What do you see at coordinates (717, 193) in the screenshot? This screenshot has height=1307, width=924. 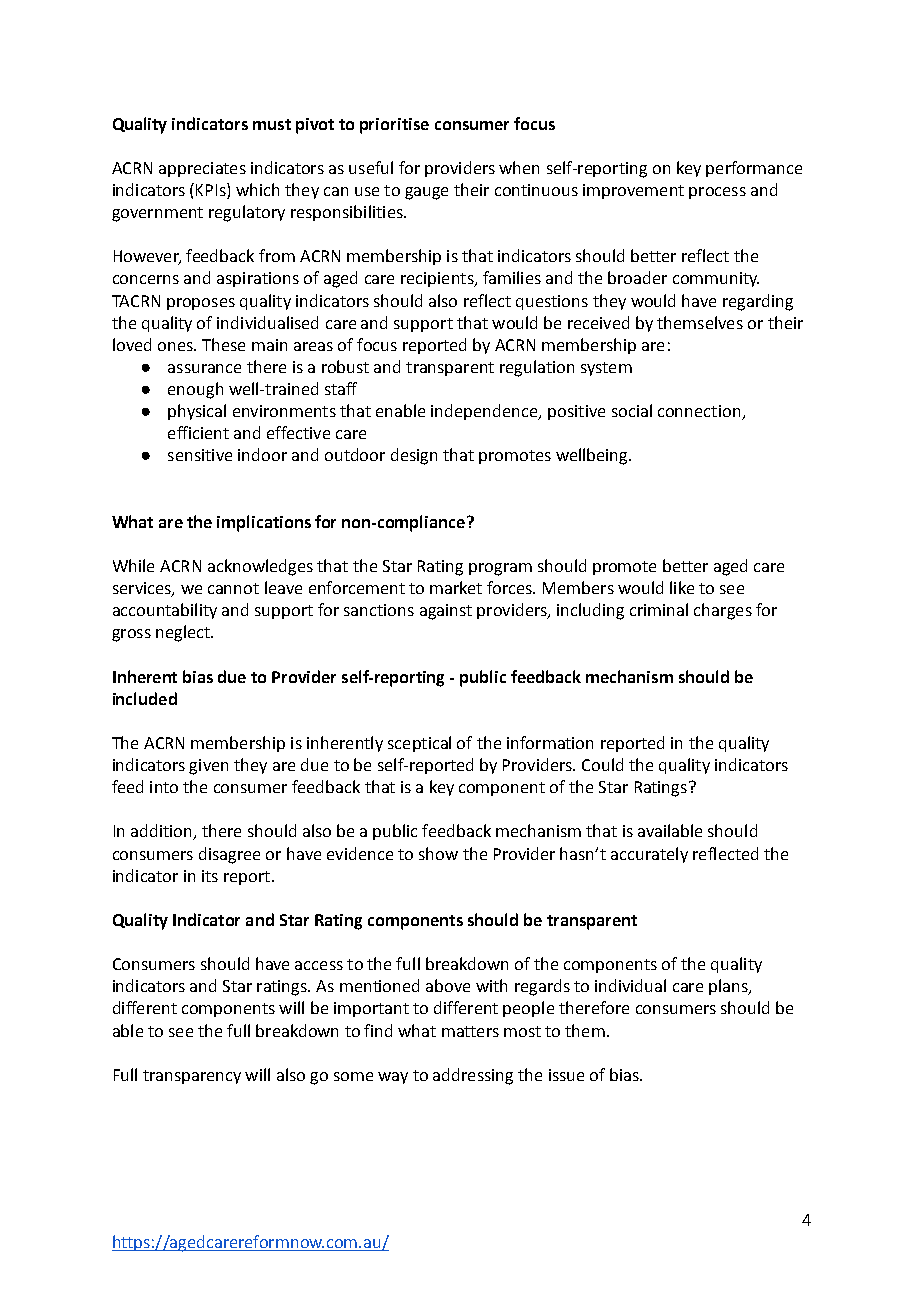 I see `process` at bounding box center [717, 193].
